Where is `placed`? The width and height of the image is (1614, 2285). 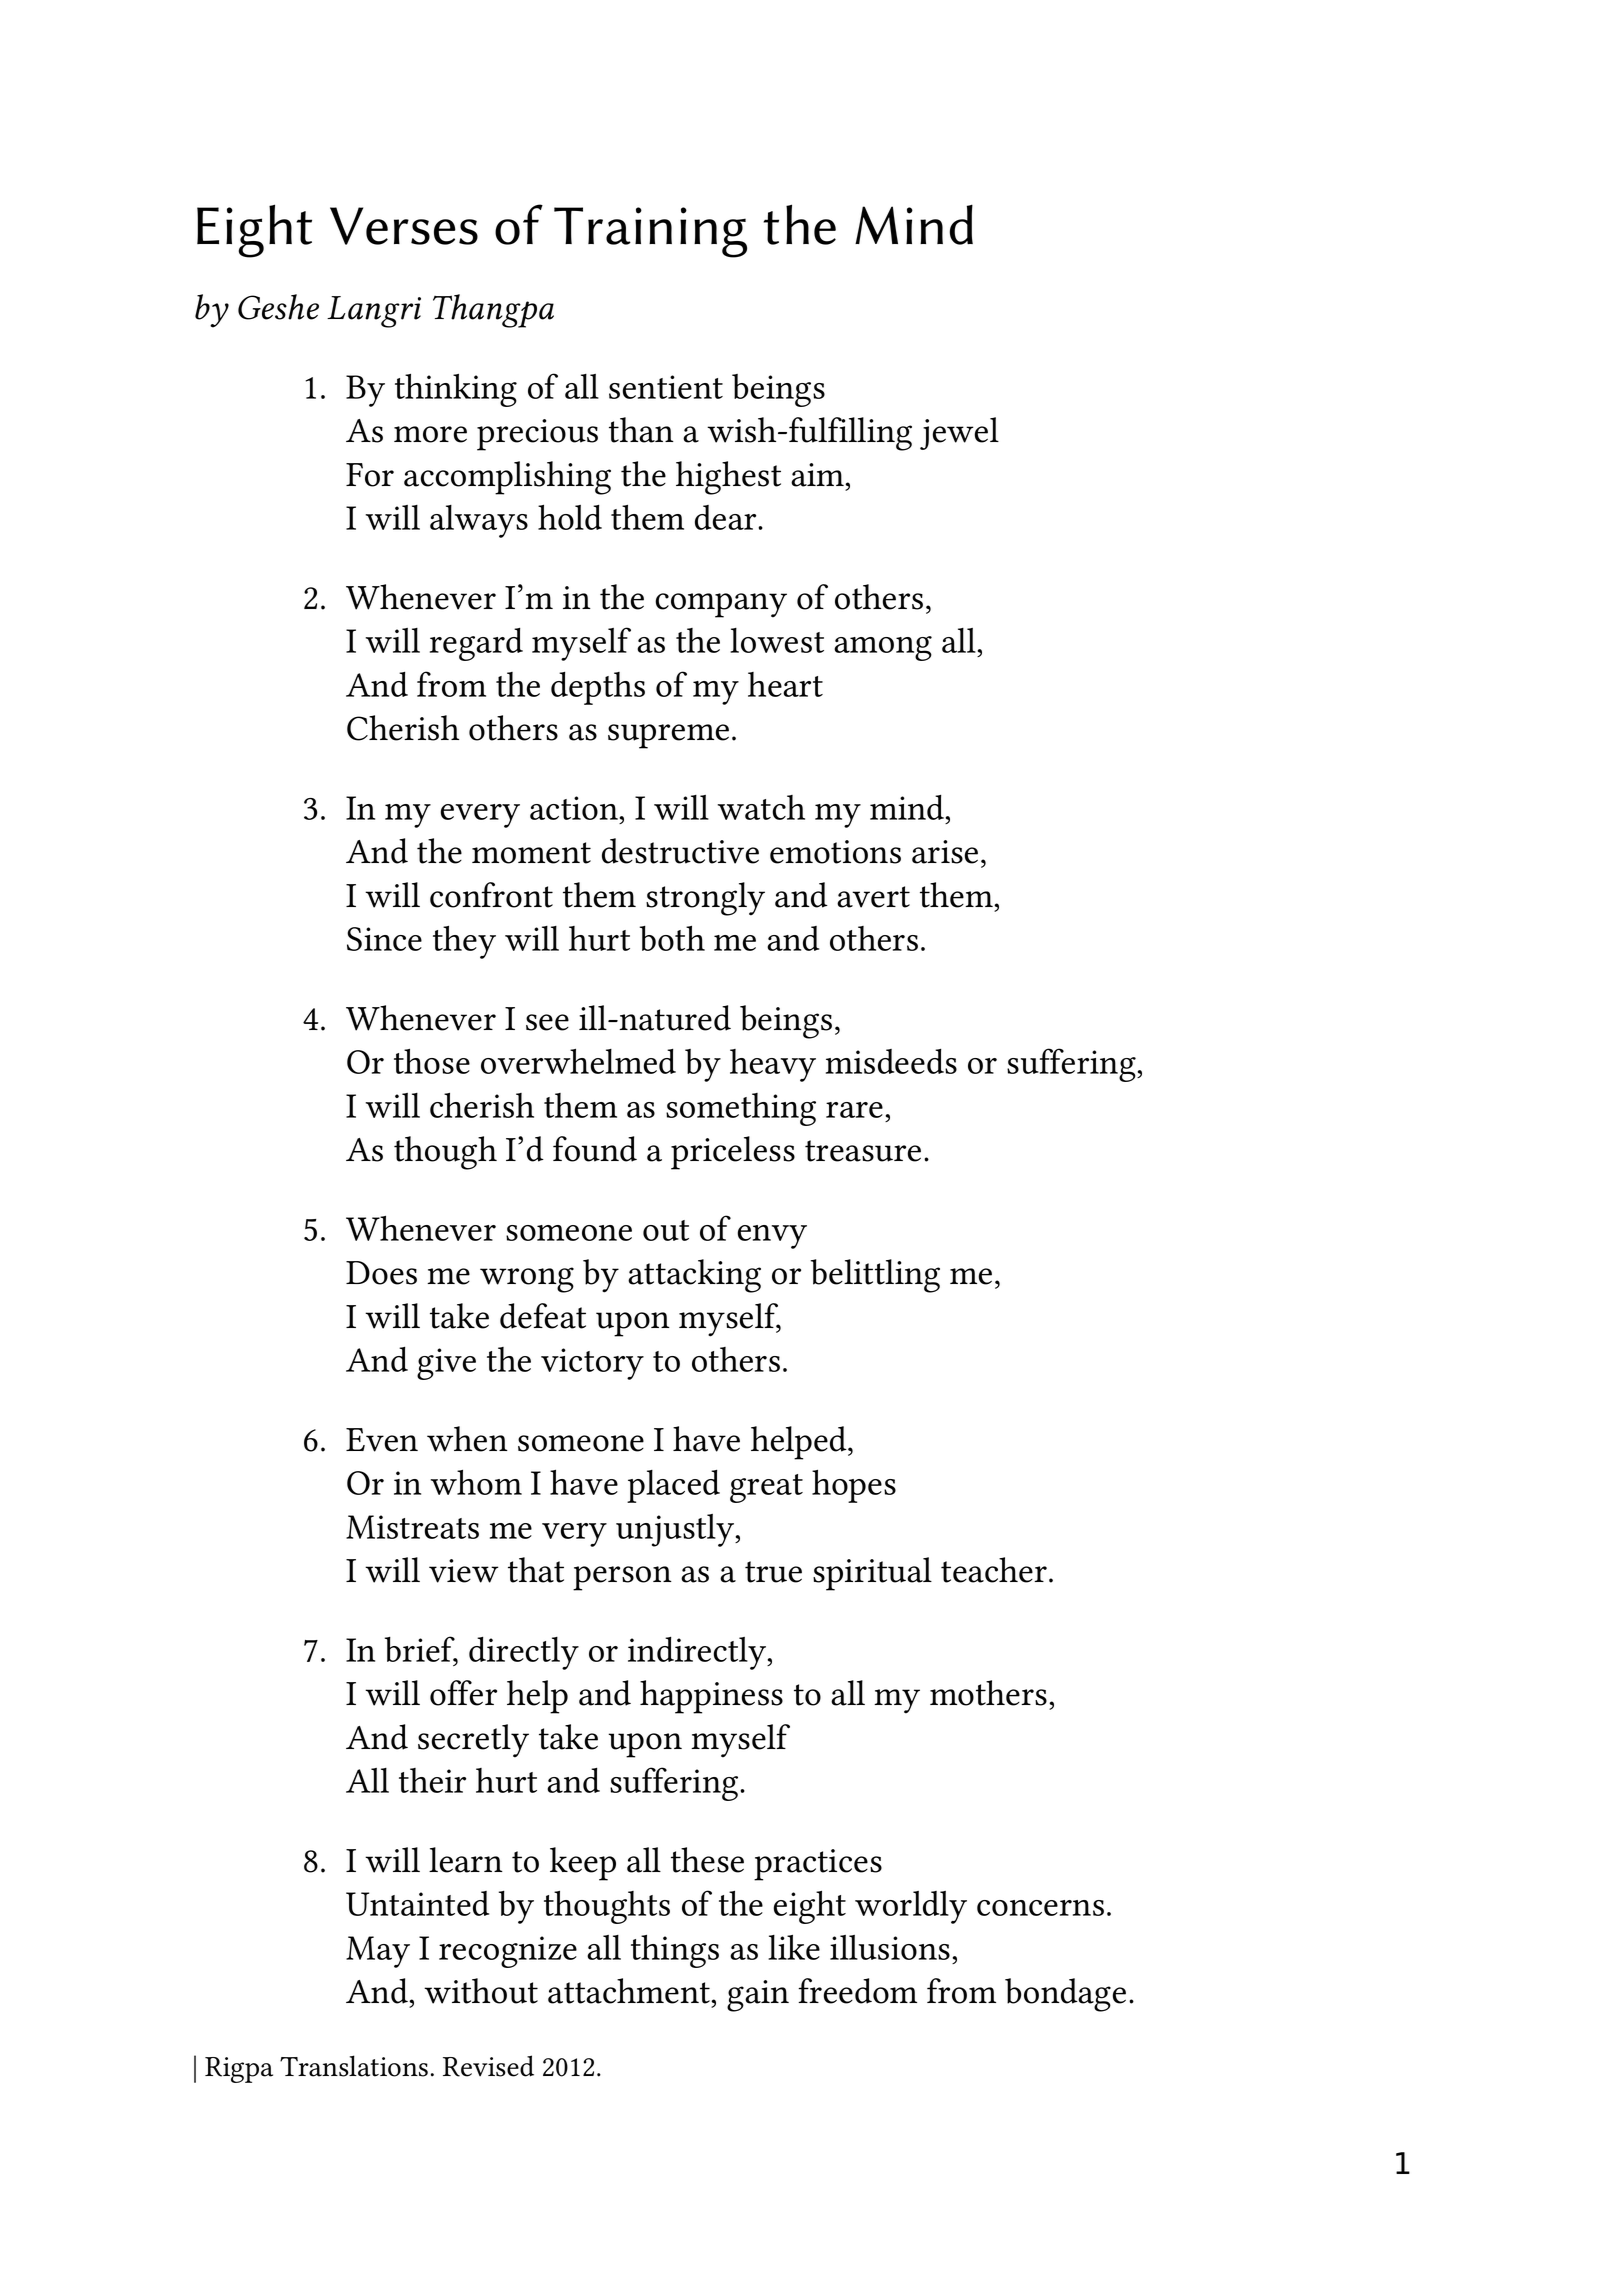 placed is located at coordinates (673, 1486).
